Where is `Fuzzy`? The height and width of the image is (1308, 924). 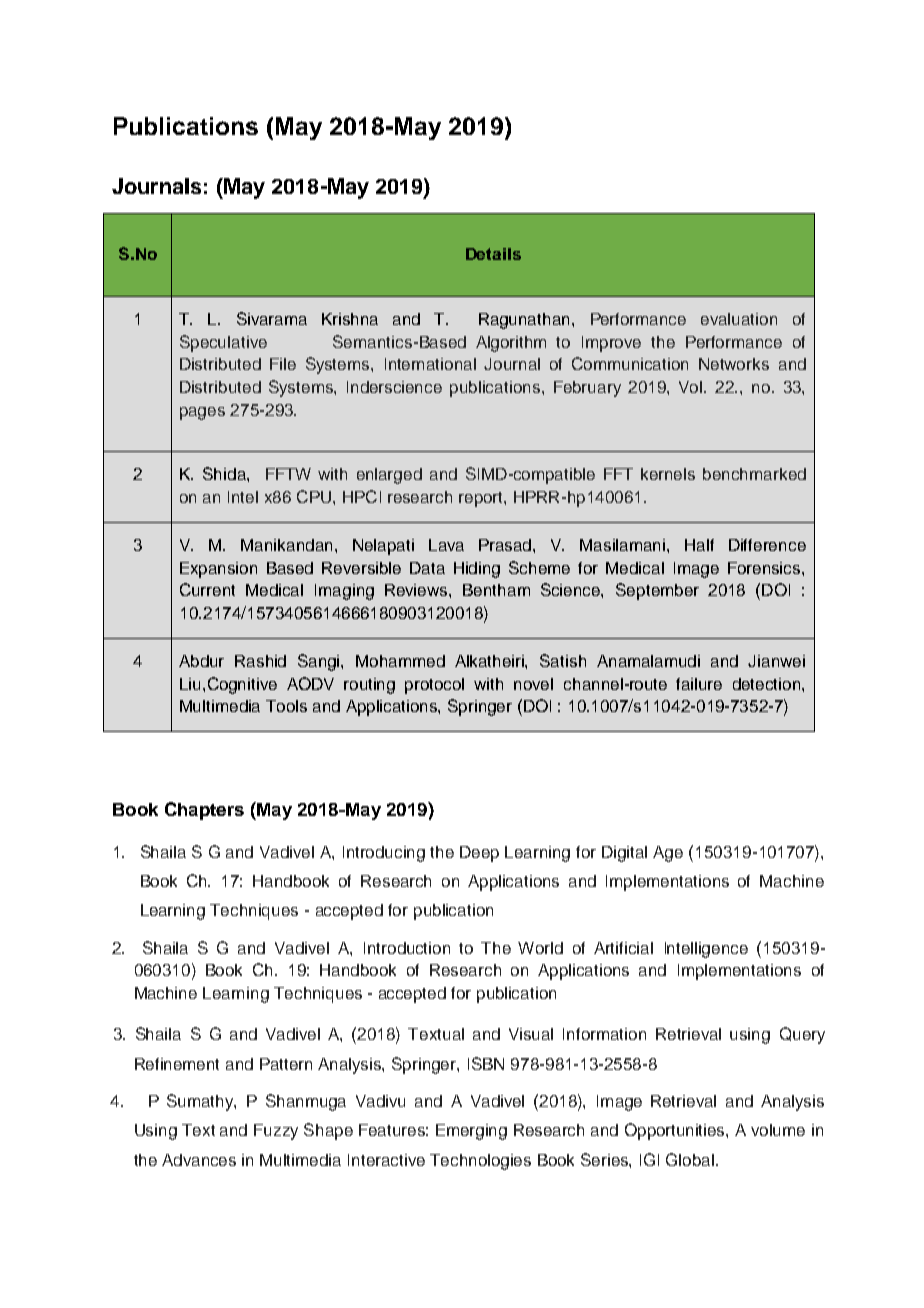
Fuzzy is located at coordinates (276, 1132).
